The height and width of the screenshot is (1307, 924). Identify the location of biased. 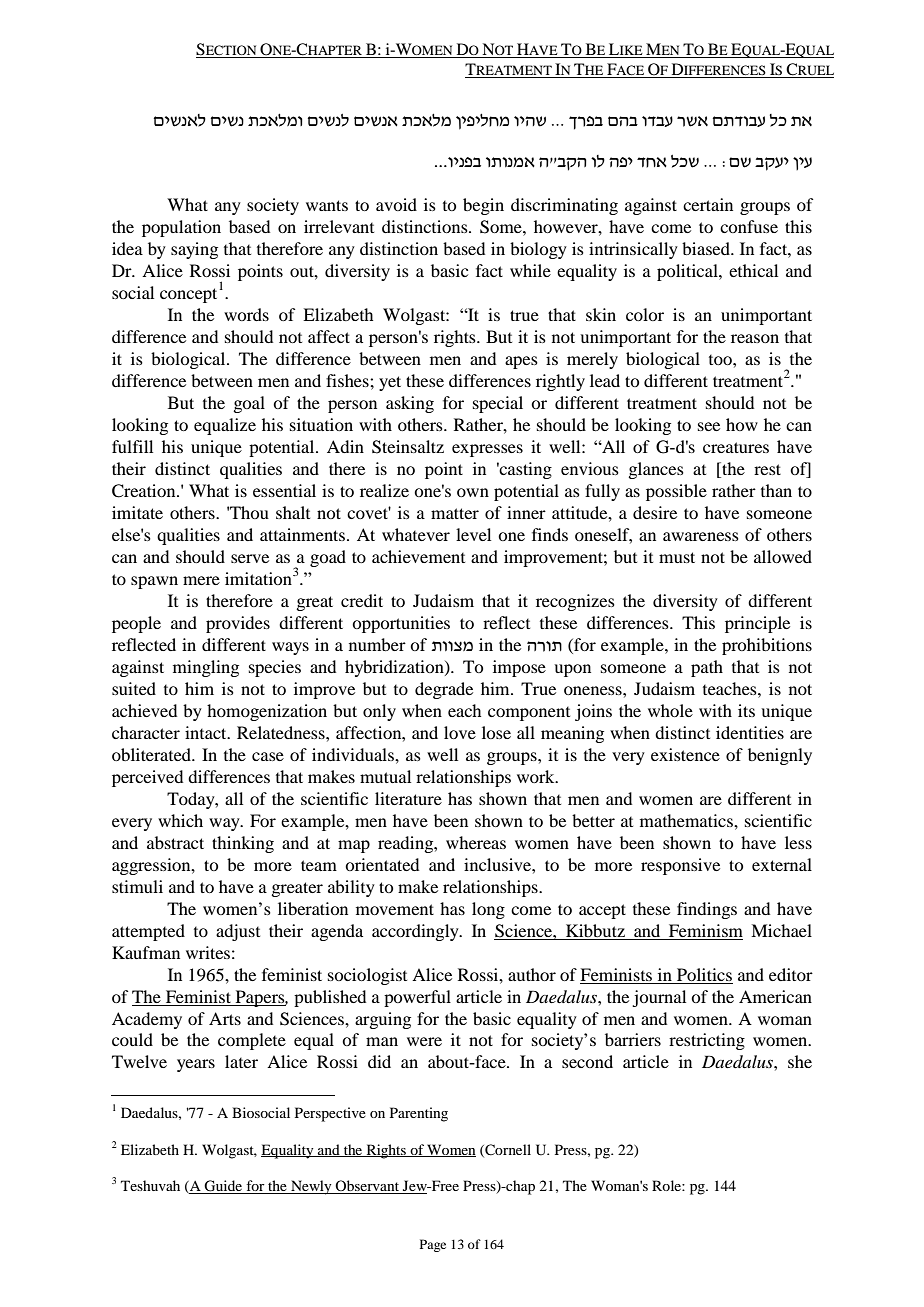
(707, 248).
